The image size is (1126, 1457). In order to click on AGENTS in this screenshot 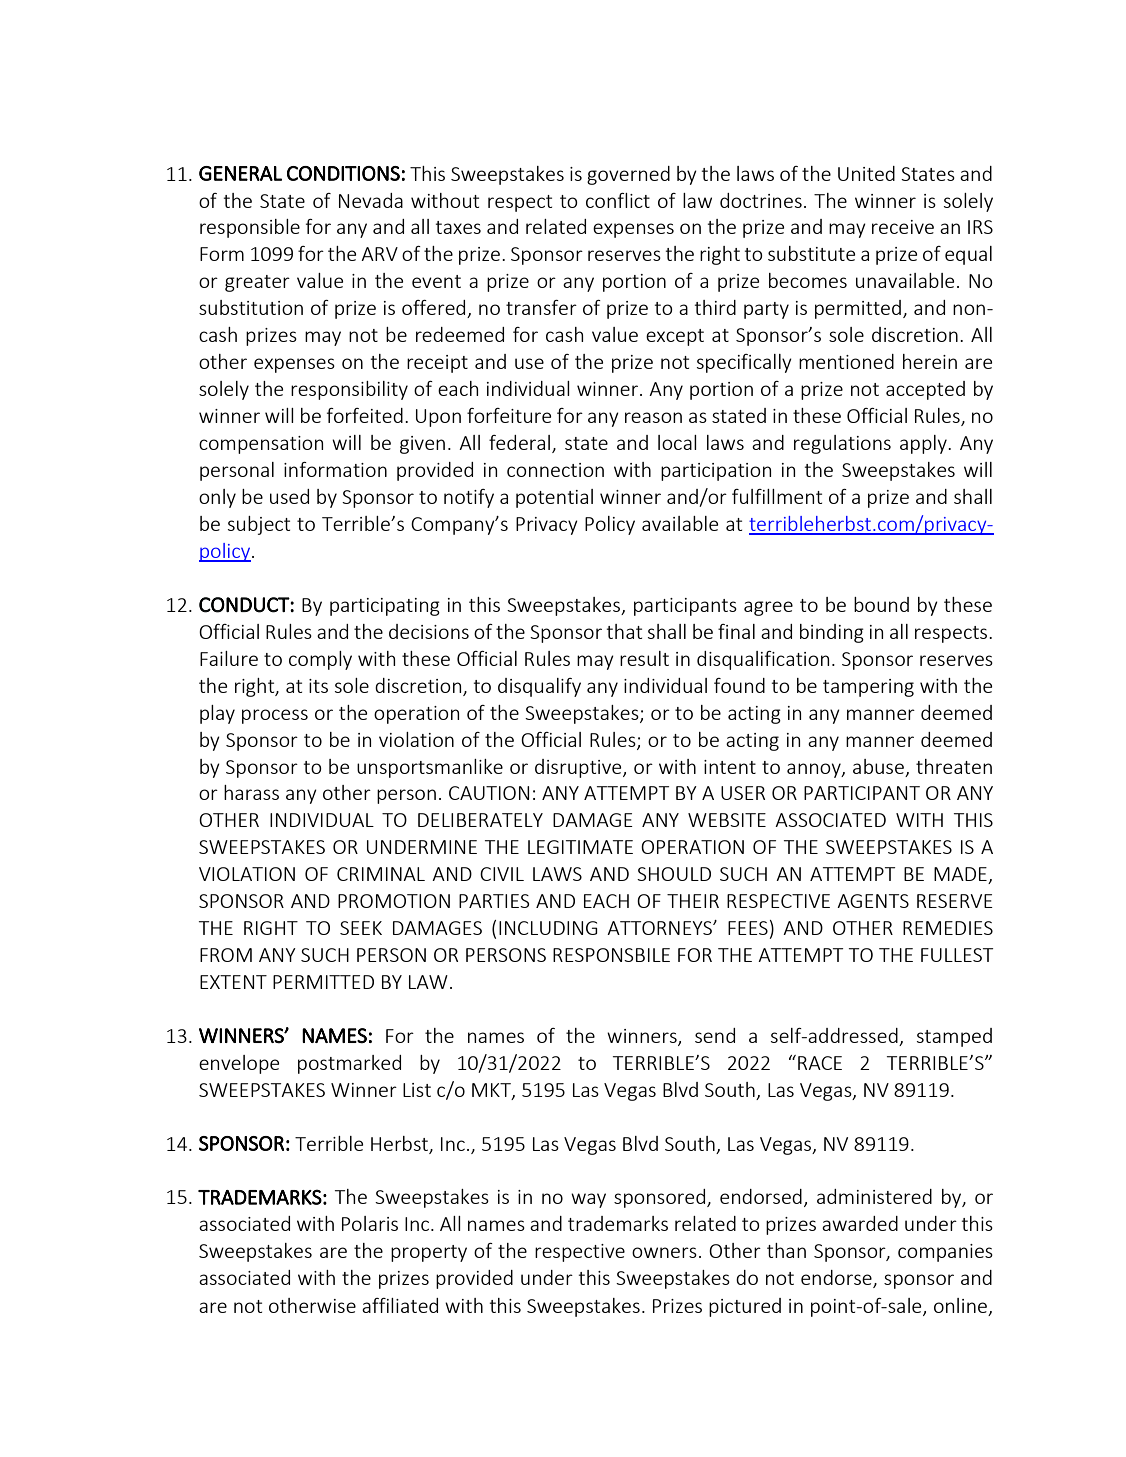, I will do `click(873, 901)`.
